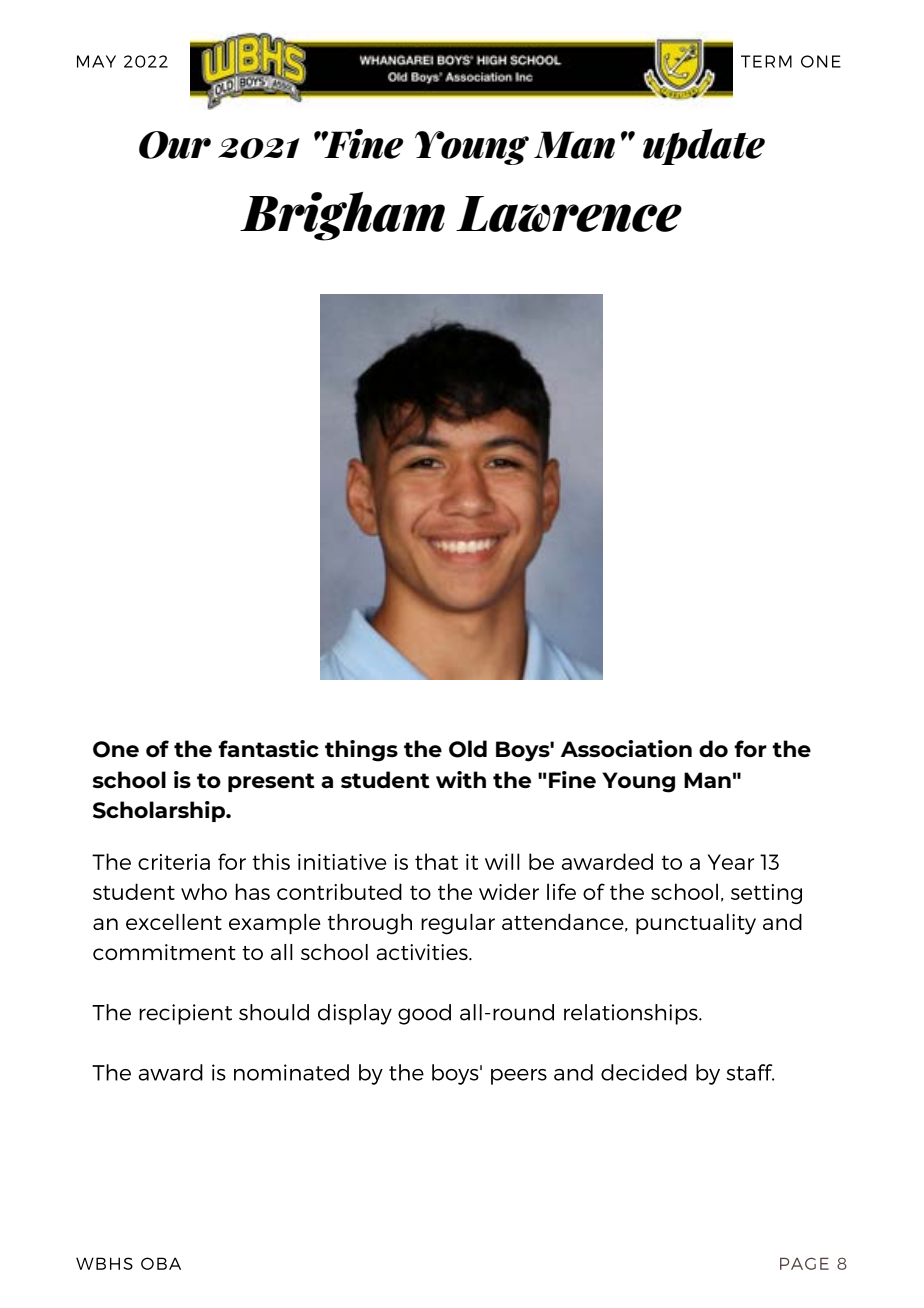 The height and width of the document is (1308, 924). What do you see at coordinates (704, 146) in the document?
I see `update` at bounding box center [704, 146].
